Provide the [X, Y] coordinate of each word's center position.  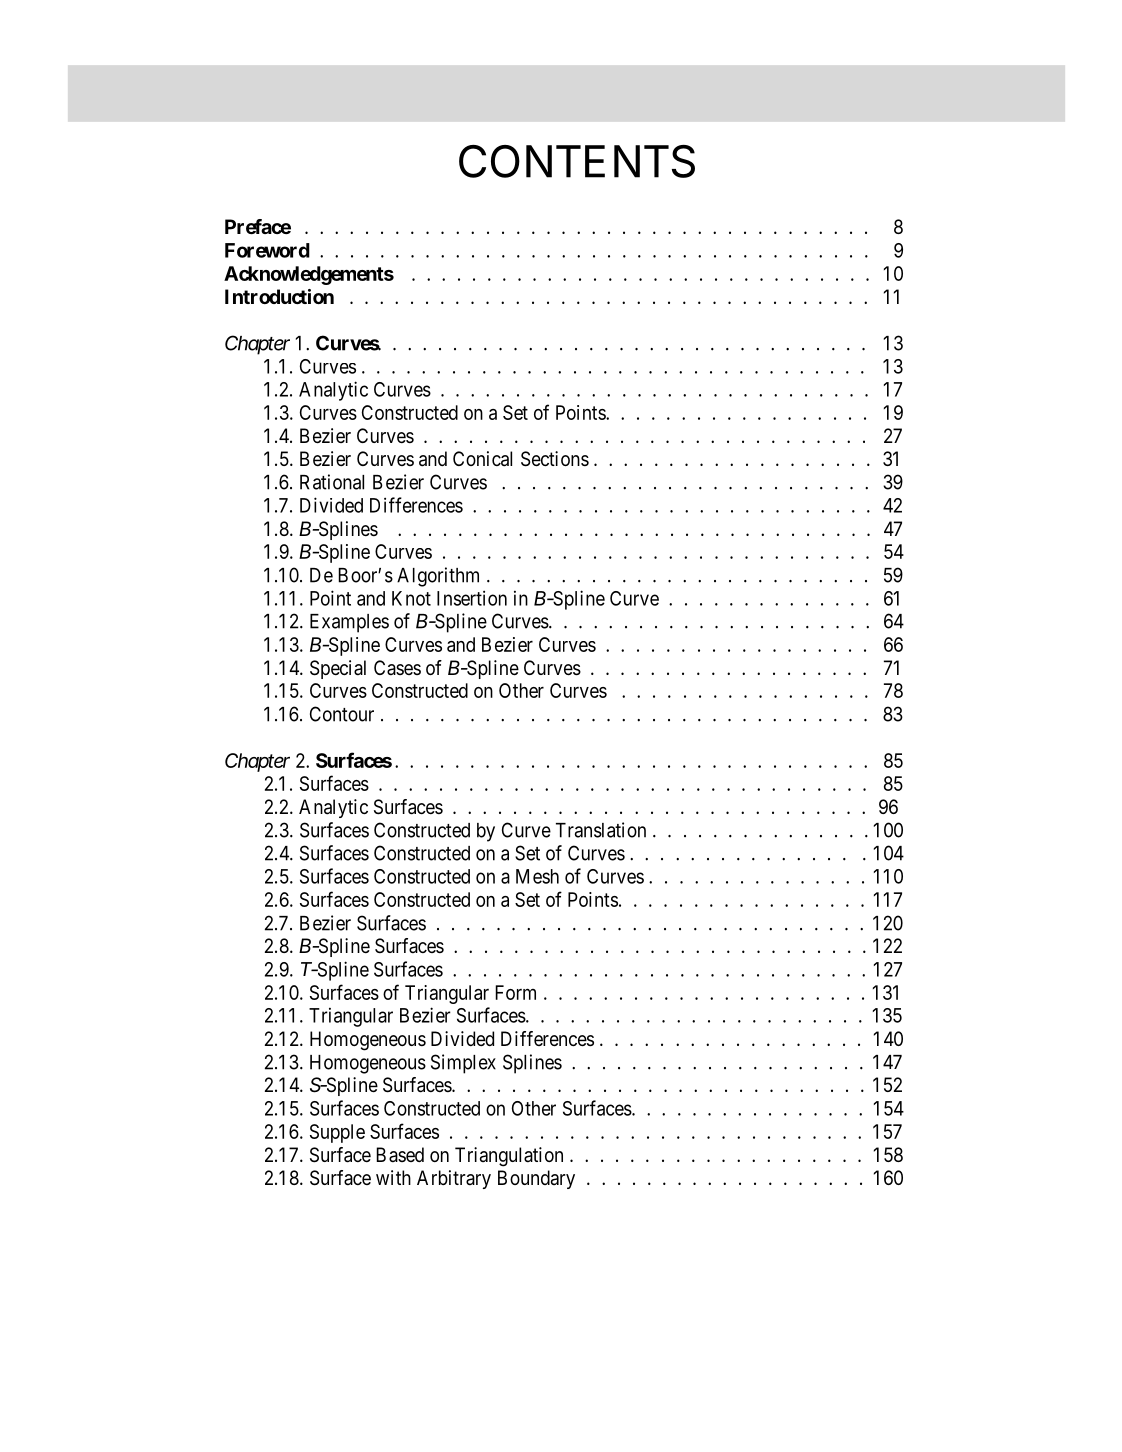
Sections [555, 459]
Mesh [537, 876]
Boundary [536, 1179]
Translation [601, 830]
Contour [342, 714]
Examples [349, 623]
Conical [482, 459]
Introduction [279, 296]
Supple [337, 1133]
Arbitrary [454, 1179]
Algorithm [438, 577]
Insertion [472, 598]
